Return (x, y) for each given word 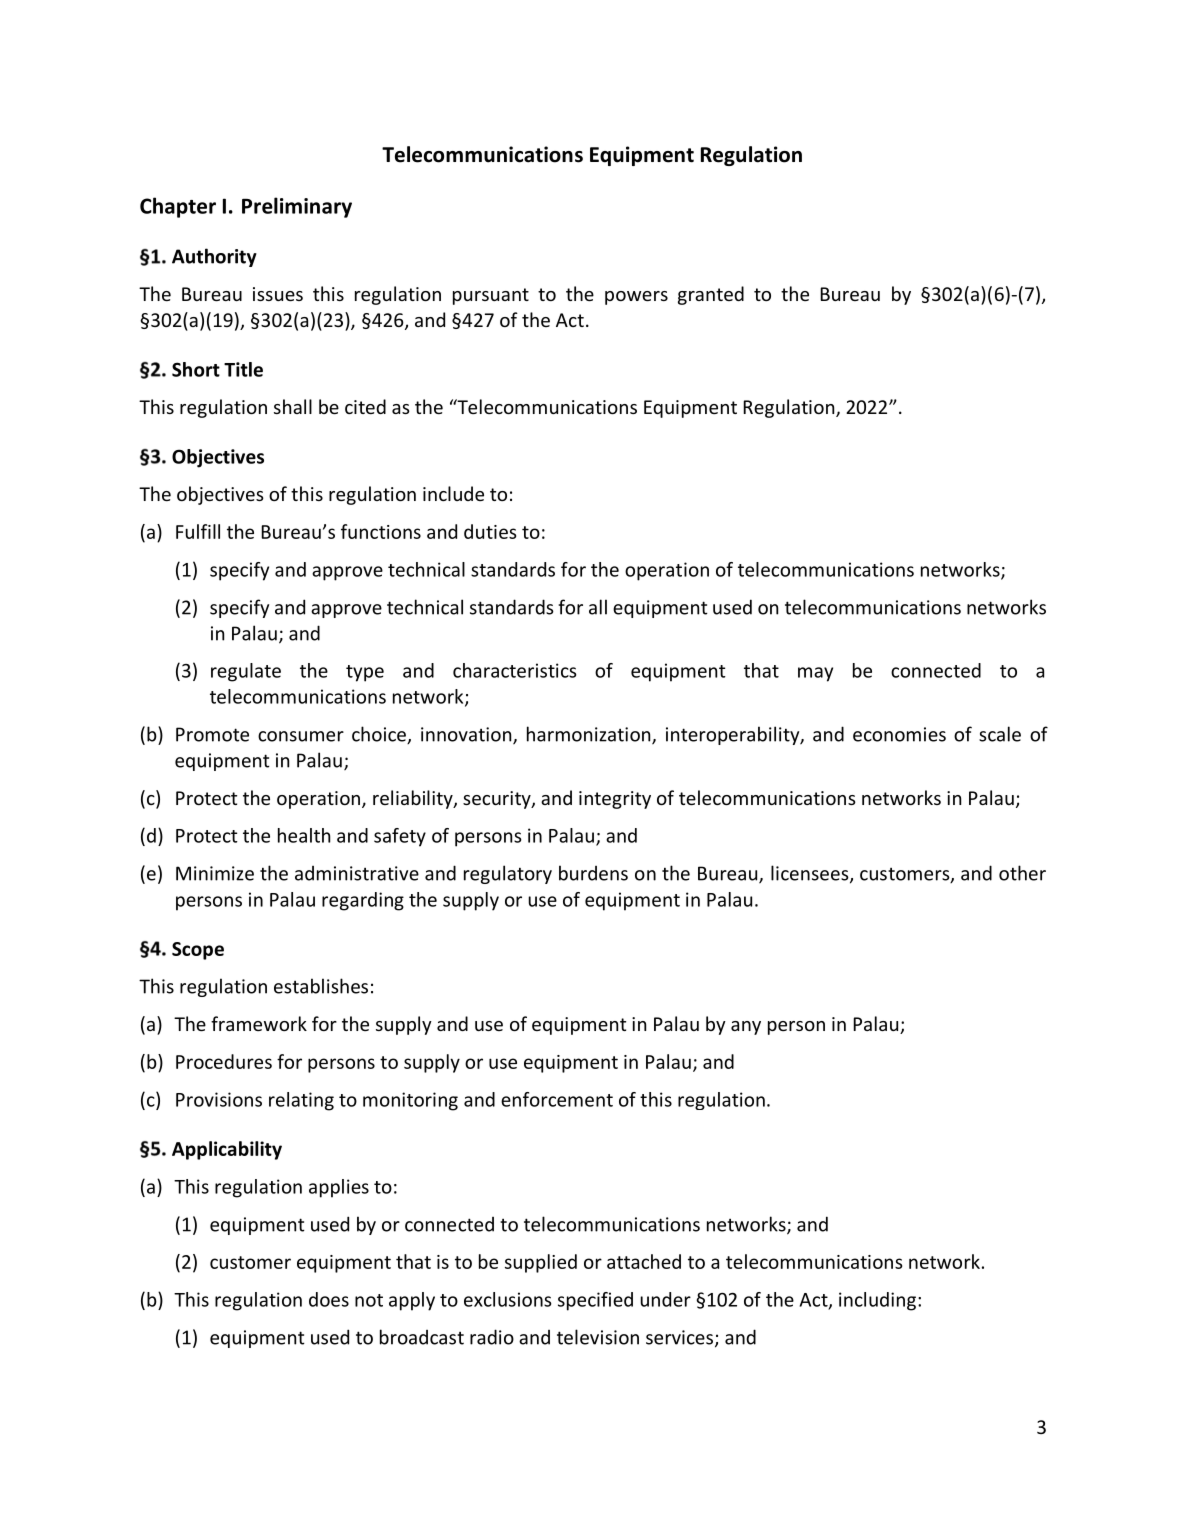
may (815, 674)
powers (636, 298)
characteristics (515, 670)
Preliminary (297, 207)
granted (711, 295)
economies (899, 734)
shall (293, 406)
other (1022, 873)
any (746, 1028)
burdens (593, 873)
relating (301, 1101)
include (453, 493)
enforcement (557, 1099)
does (329, 1299)
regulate (246, 672)
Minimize (215, 873)
